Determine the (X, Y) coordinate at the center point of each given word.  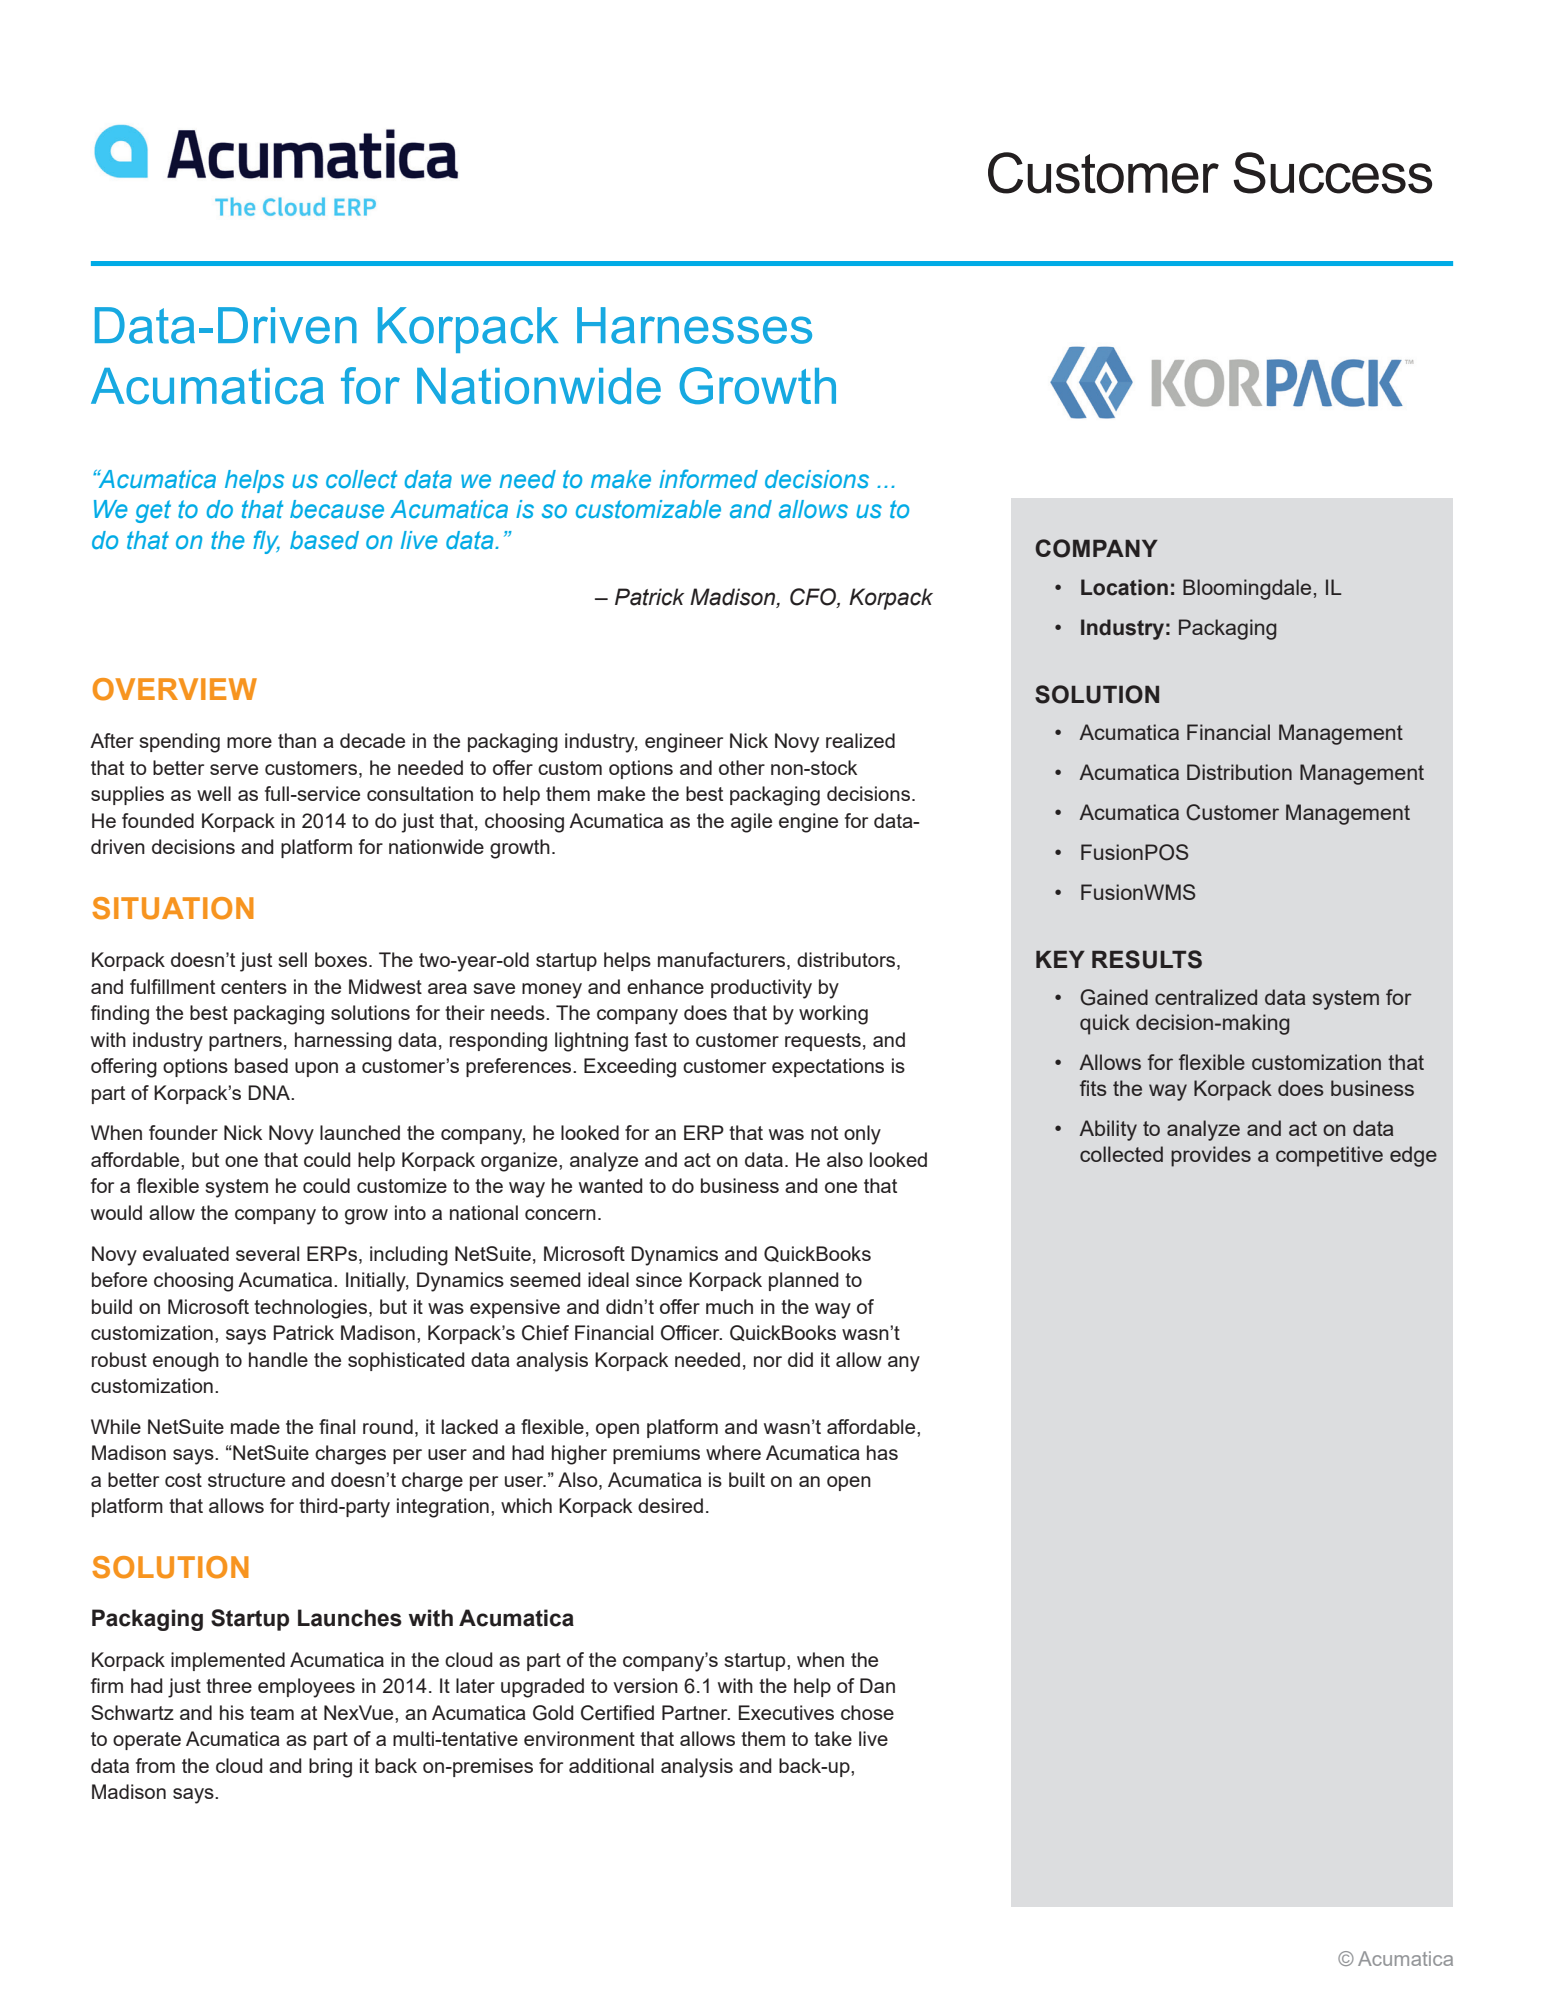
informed (708, 478)
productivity (761, 989)
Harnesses (694, 325)
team (272, 1713)
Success (1332, 173)
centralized (1206, 997)
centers (254, 987)
